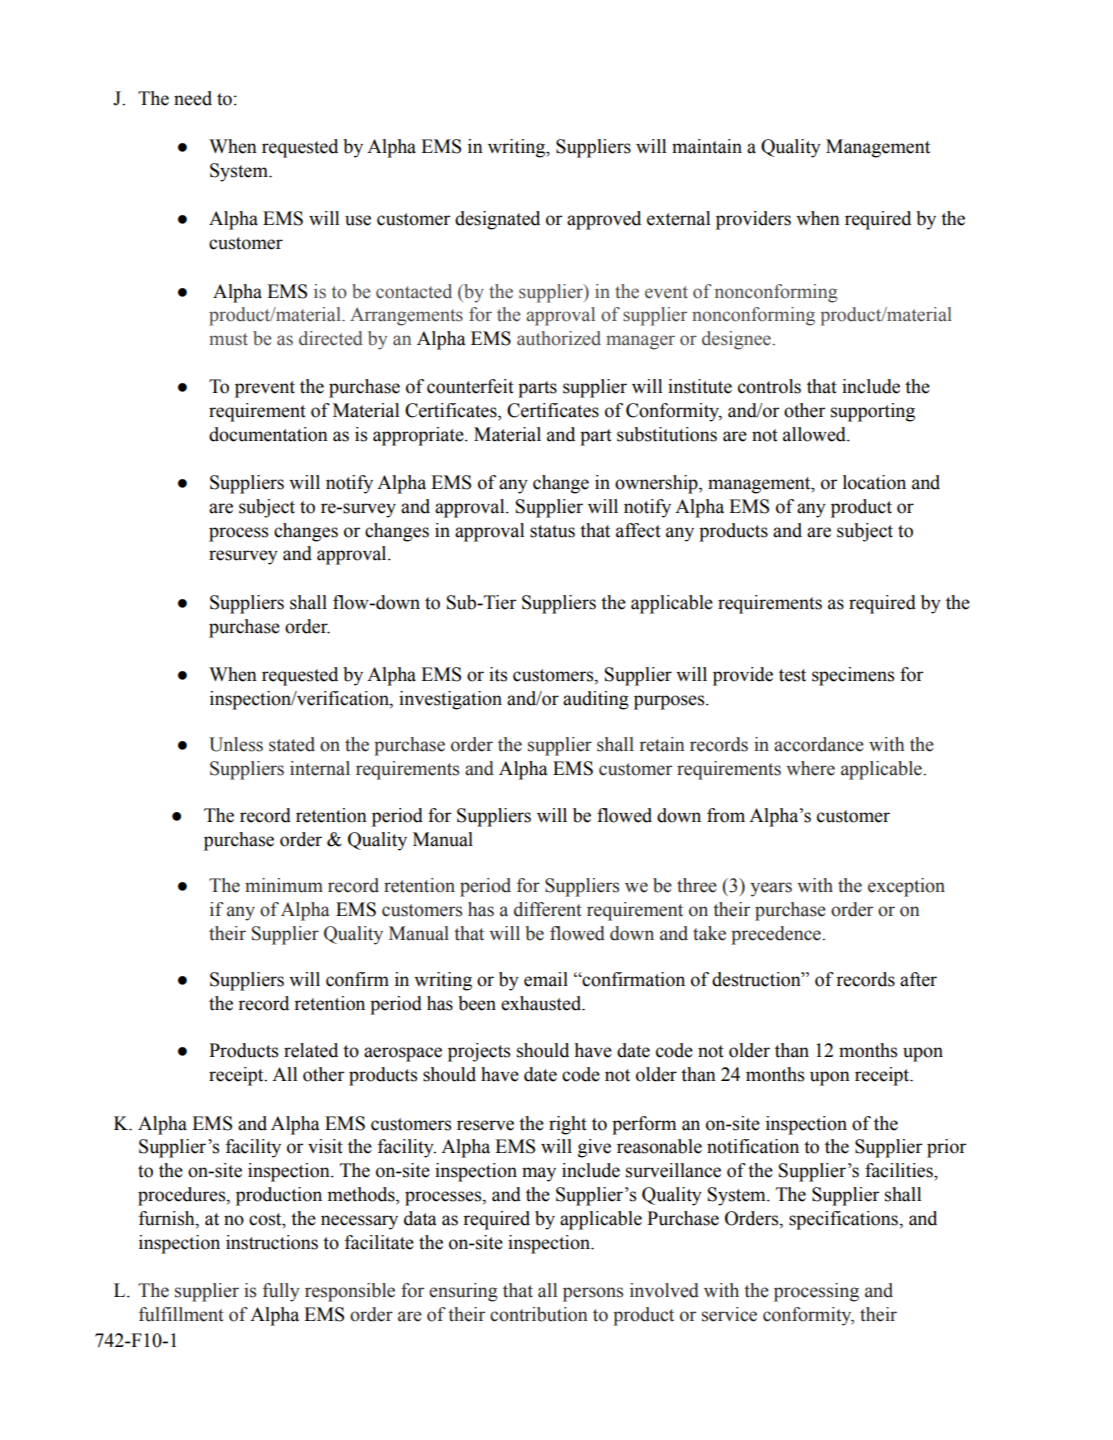 The height and width of the document is (1440, 1113). What do you see at coordinates (593, 1294) in the document?
I see `persons` at bounding box center [593, 1294].
